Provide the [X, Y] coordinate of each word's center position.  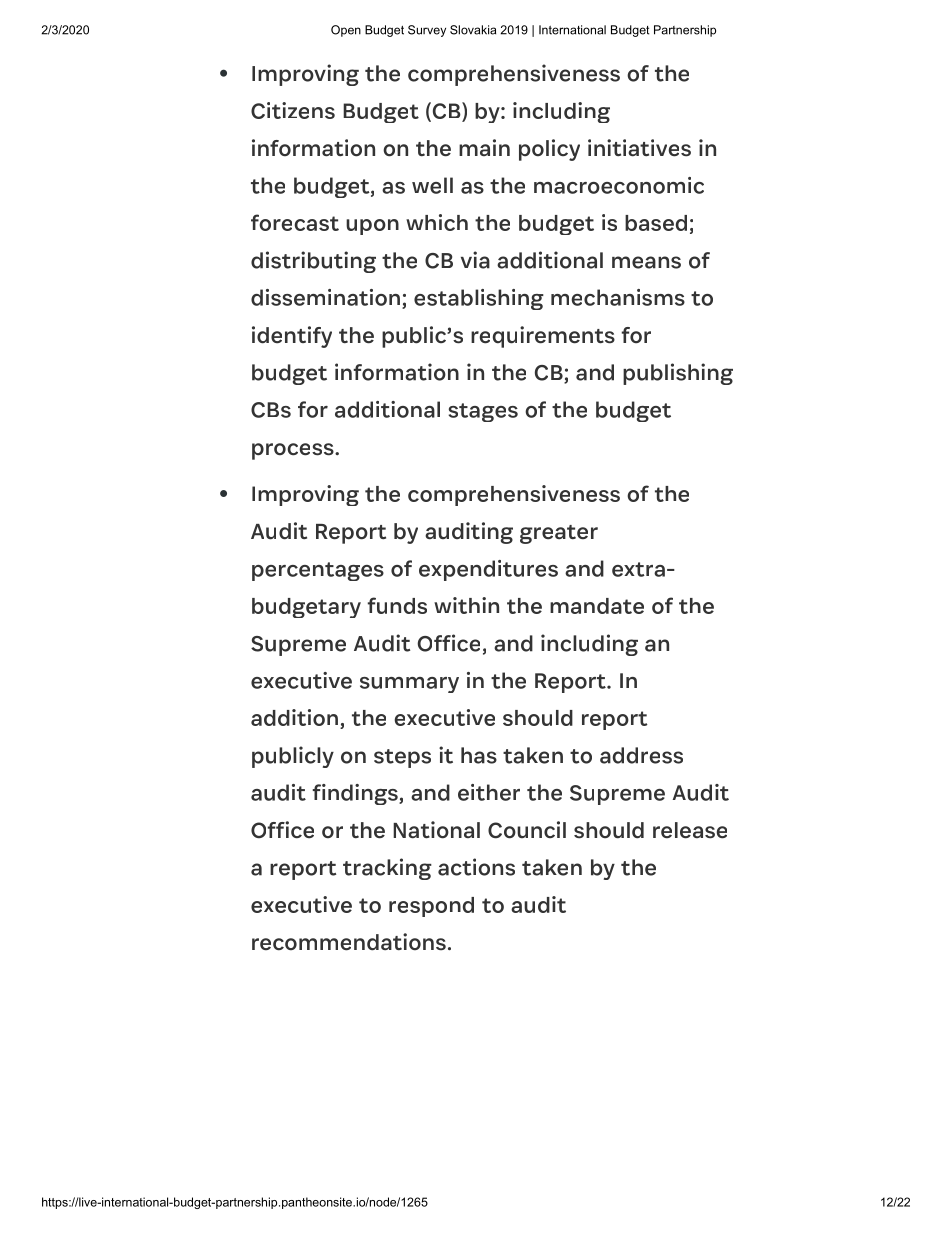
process [294, 451]
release [690, 830]
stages [483, 412]
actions [476, 867]
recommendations [349, 942]
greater [559, 534]
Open [346, 31]
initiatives [639, 148]
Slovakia [473, 30]
